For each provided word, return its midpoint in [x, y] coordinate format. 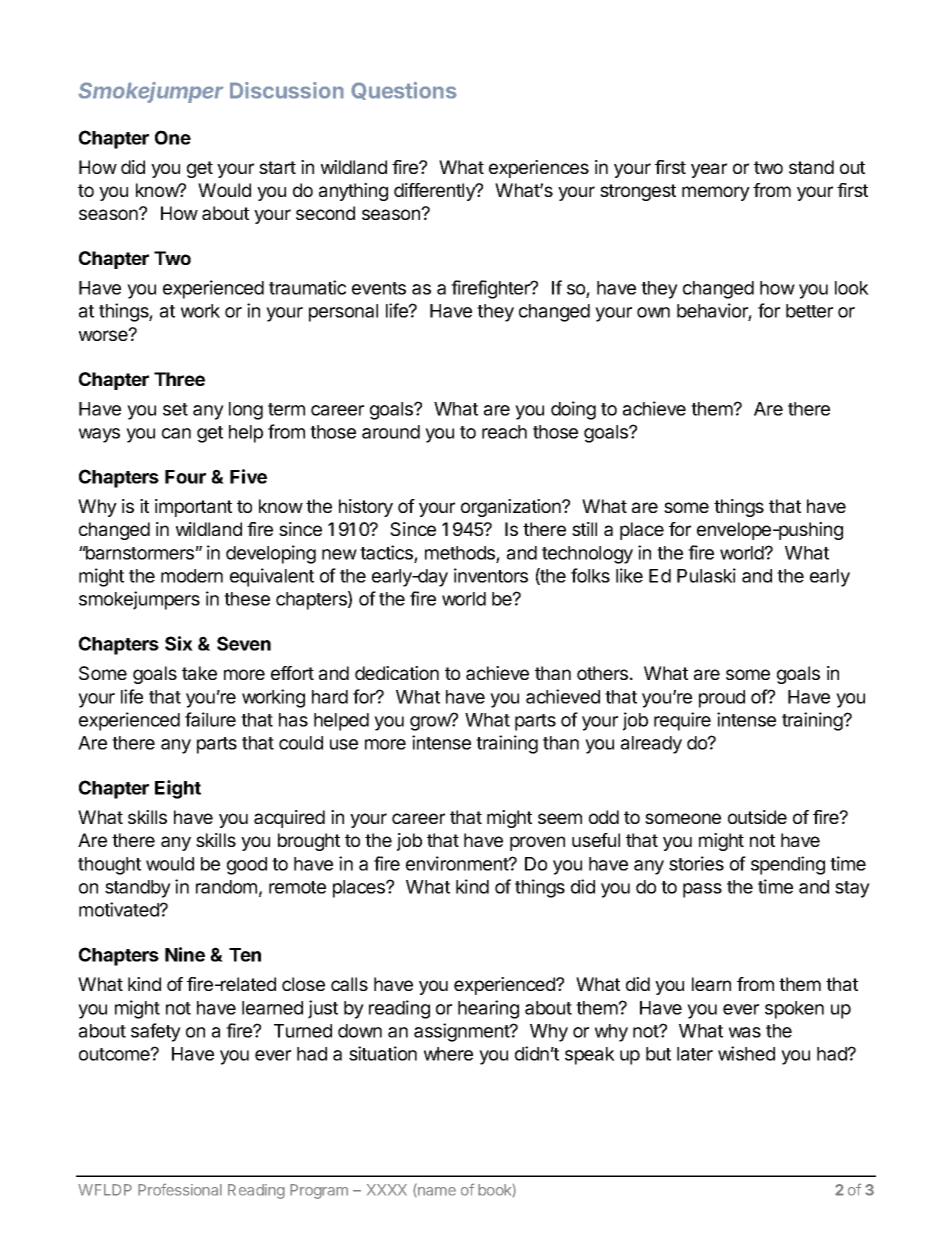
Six [179, 643]
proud [722, 699]
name [436, 1192]
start [277, 167]
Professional [180, 1189]
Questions [404, 91]
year [709, 170]
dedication [397, 673]
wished [746, 1053]
